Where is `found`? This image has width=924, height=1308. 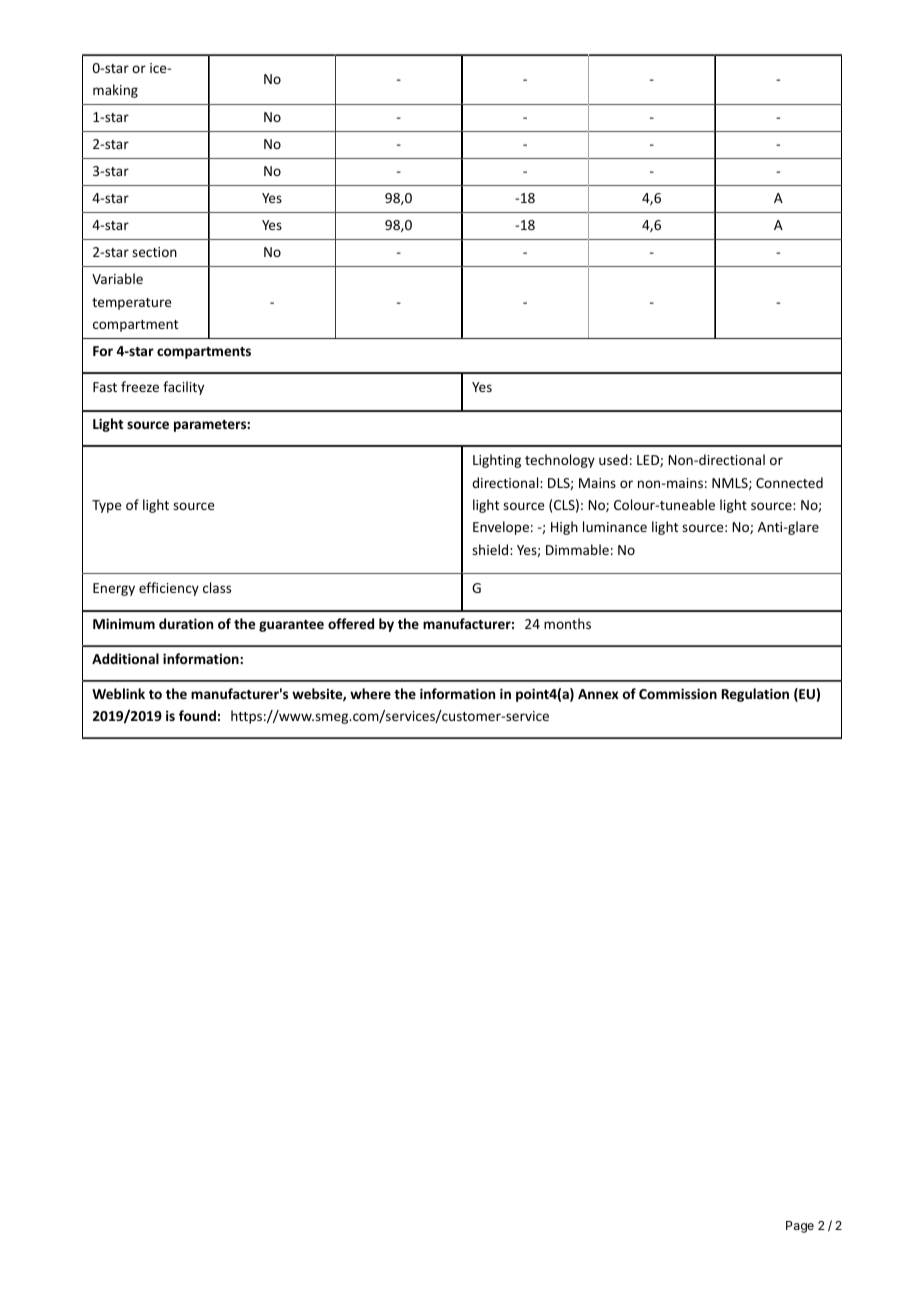 found is located at coordinates (197, 715).
